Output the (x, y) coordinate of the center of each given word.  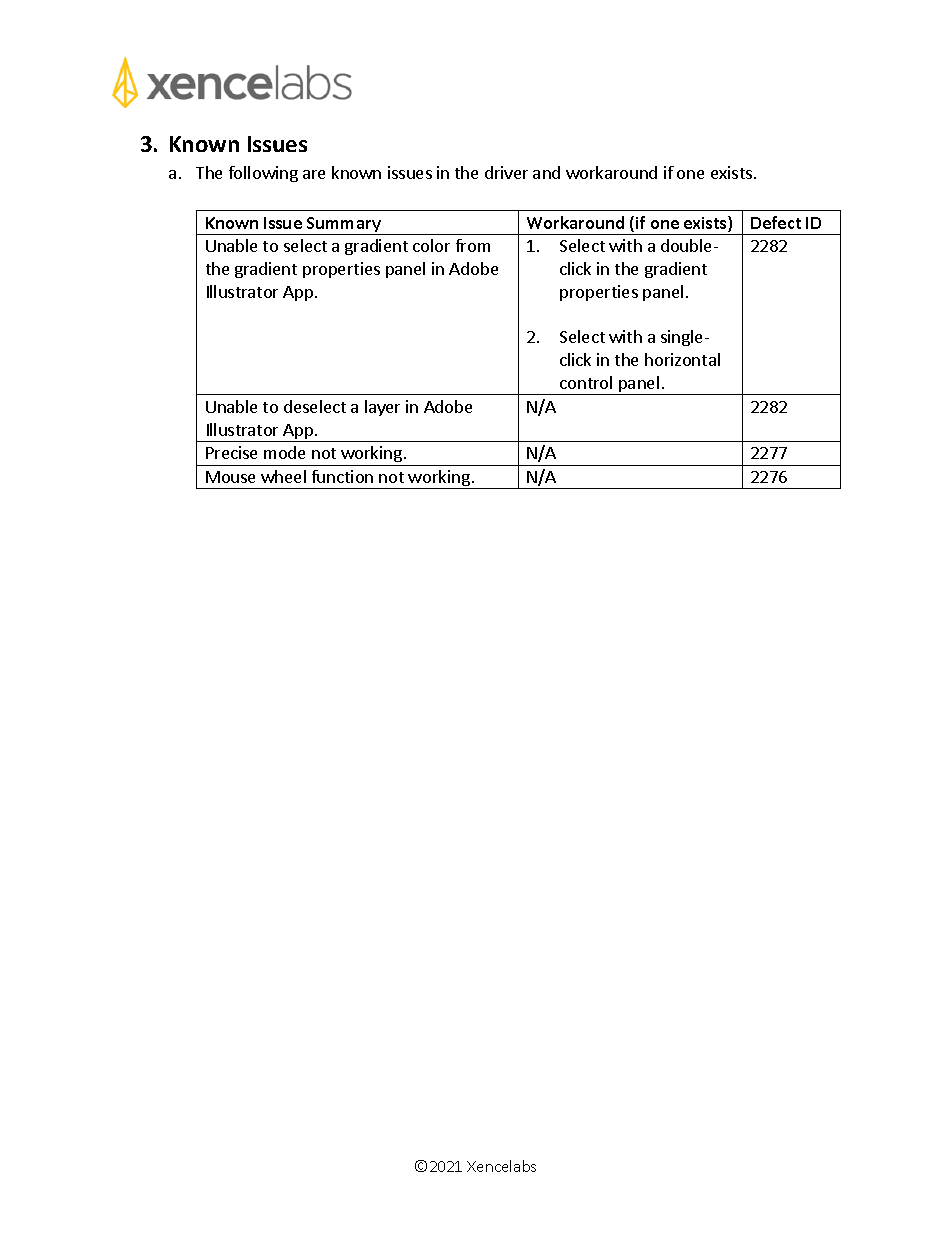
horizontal (682, 359)
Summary (344, 226)
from (473, 245)
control (586, 382)
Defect (776, 222)
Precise (231, 452)
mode (284, 452)
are (314, 174)
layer (382, 408)
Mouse (230, 477)
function (342, 476)
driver (506, 172)
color (431, 245)
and (546, 172)
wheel (283, 476)
